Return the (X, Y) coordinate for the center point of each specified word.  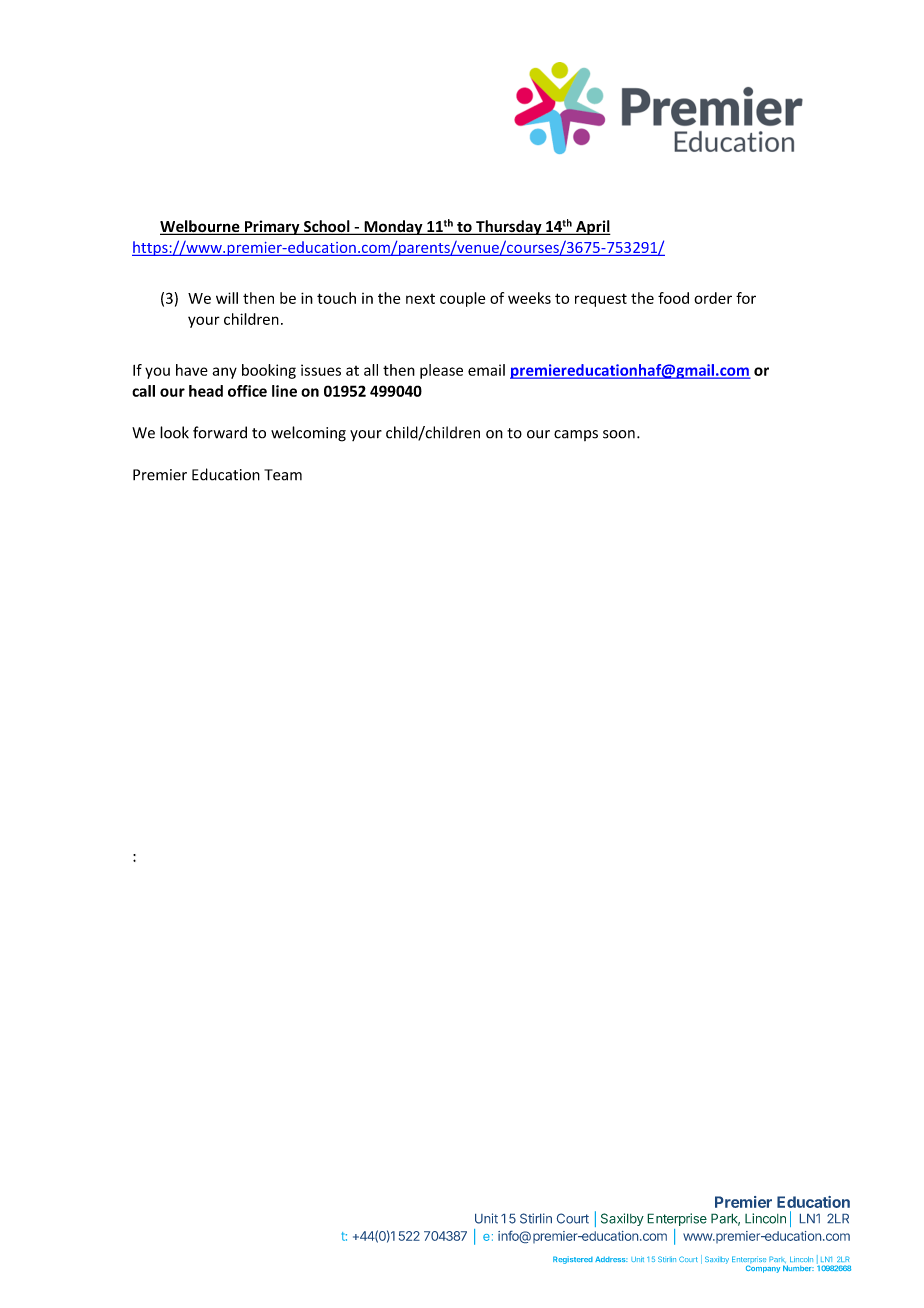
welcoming (308, 434)
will (227, 298)
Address (611, 1259)
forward (220, 432)
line (284, 391)
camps (576, 435)
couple (462, 299)
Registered (573, 1260)
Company (763, 1269)
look (174, 432)
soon (619, 434)
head (206, 391)
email (486, 370)
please (441, 371)
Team (283, 475)
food (673, 298)
